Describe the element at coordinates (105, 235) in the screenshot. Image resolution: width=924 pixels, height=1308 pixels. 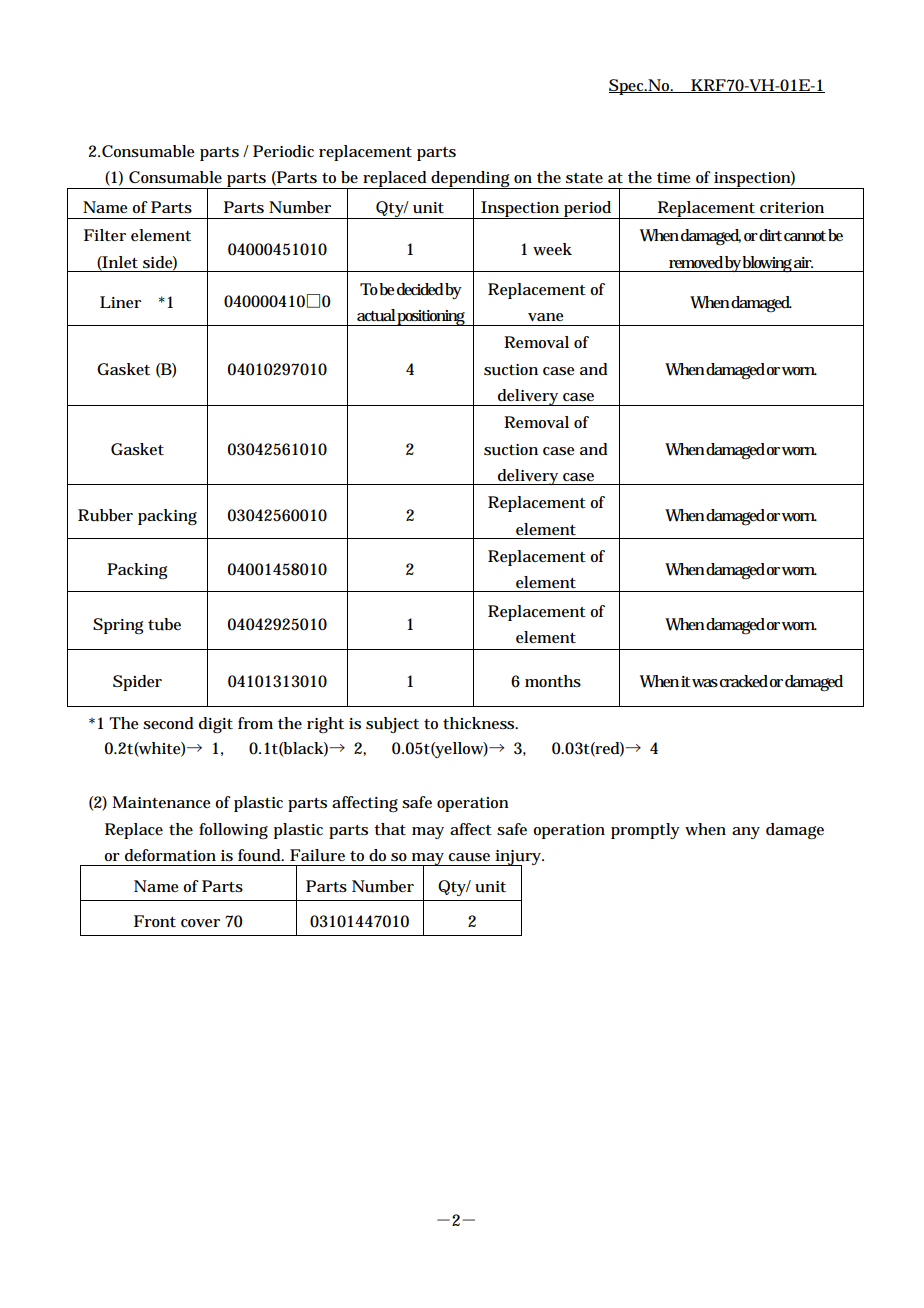
I see `Filter` at that location.
